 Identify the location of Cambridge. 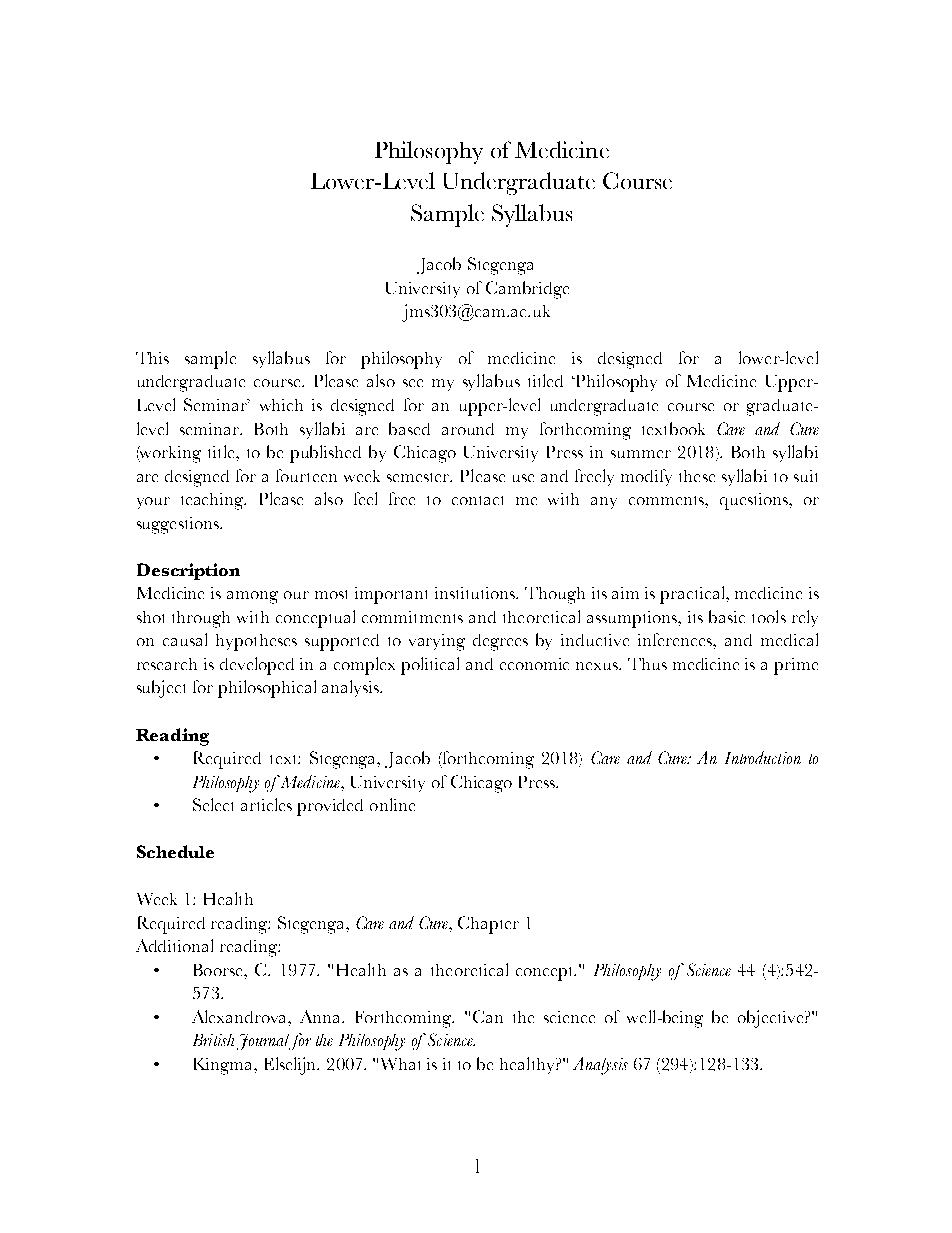
(527, 290).
